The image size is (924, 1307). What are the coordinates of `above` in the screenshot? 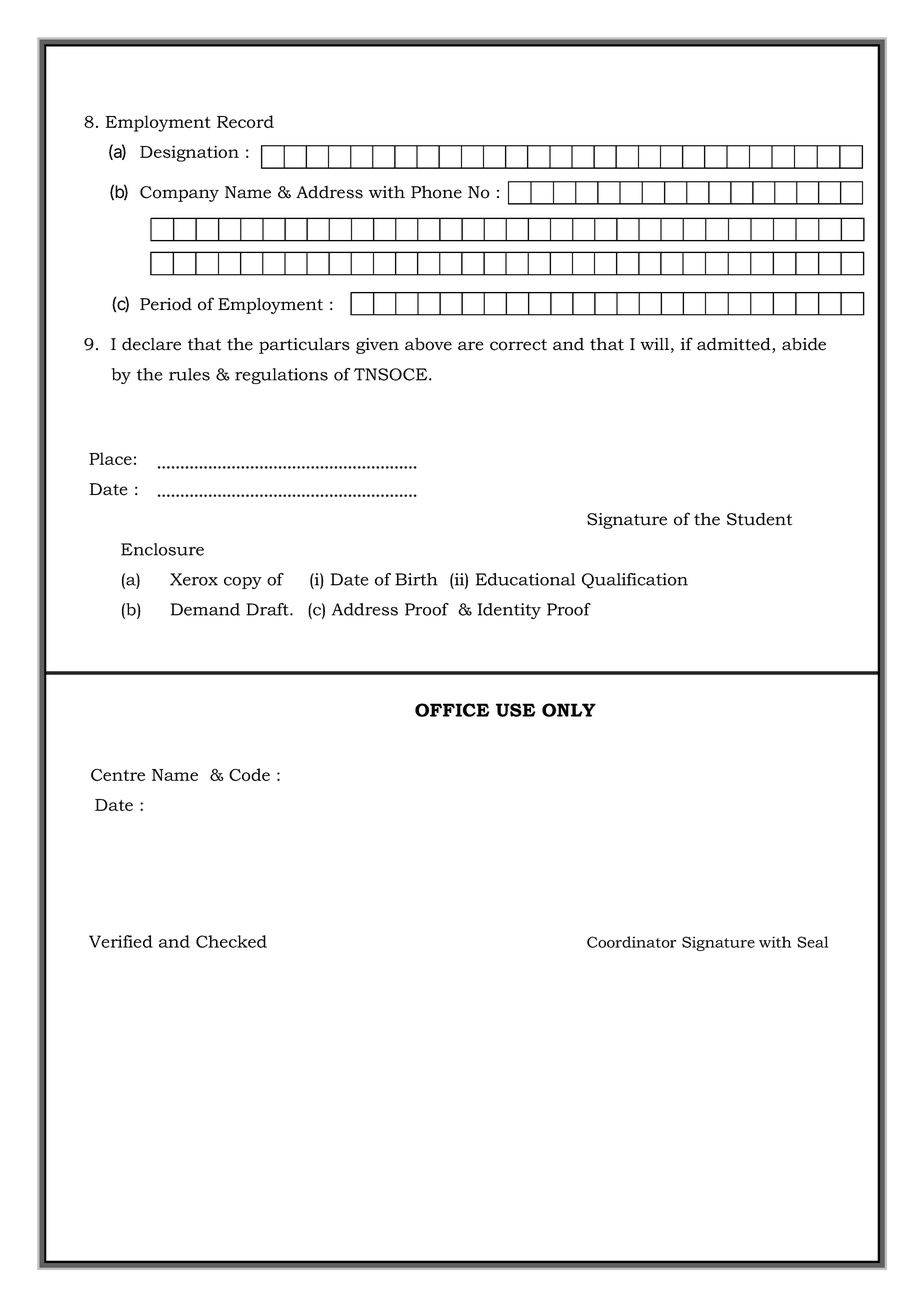 It's located at (428, 344).
